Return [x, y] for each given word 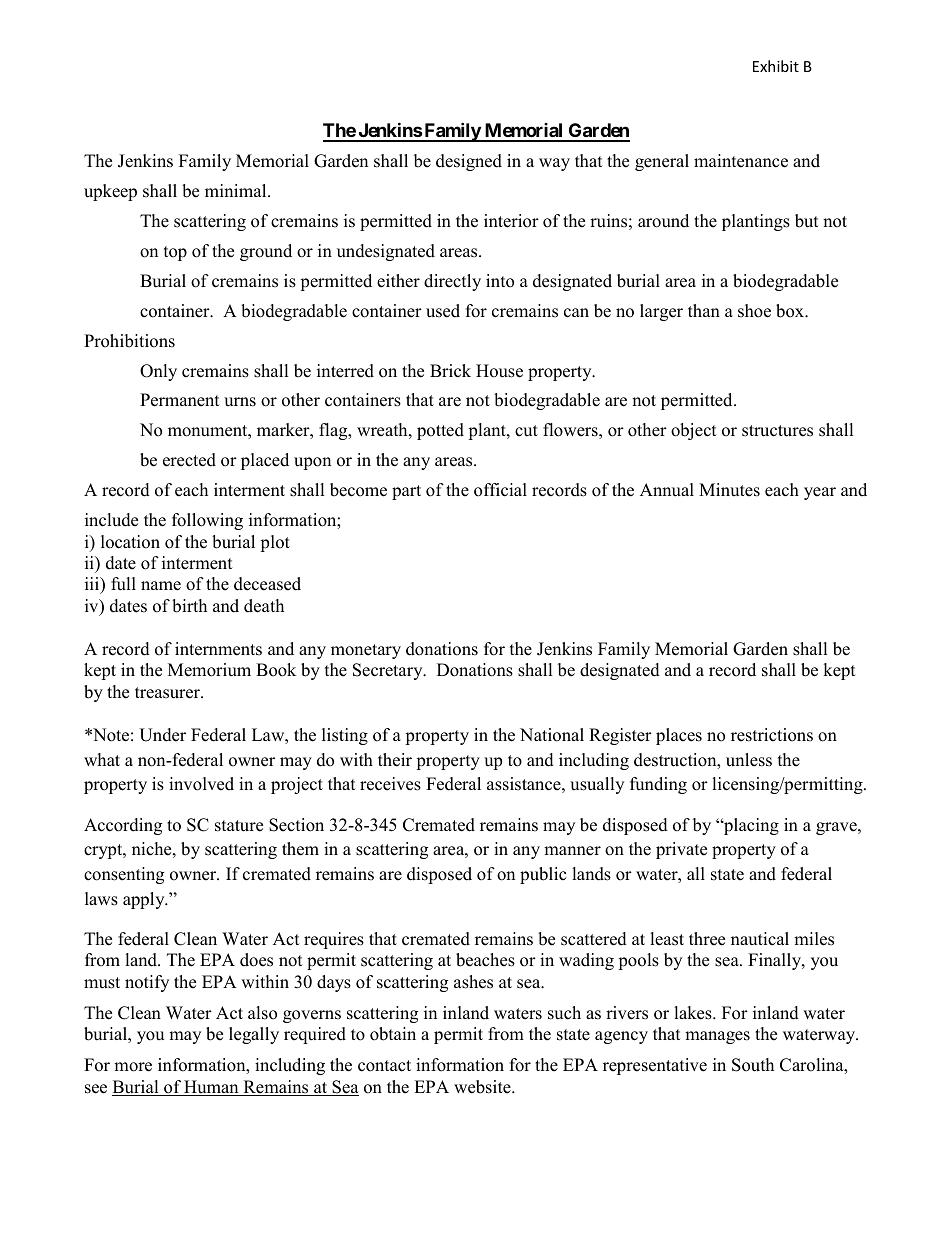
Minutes [729, 490]
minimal [237, 190]
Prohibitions [129, 341]
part [406, 492]
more [133, 1067]
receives [390, 784]
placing [750, 826]
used [443, 311]
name [161, 586]
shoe [754, 311]
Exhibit [776, 66]
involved [201, 784]
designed [469, 162]
